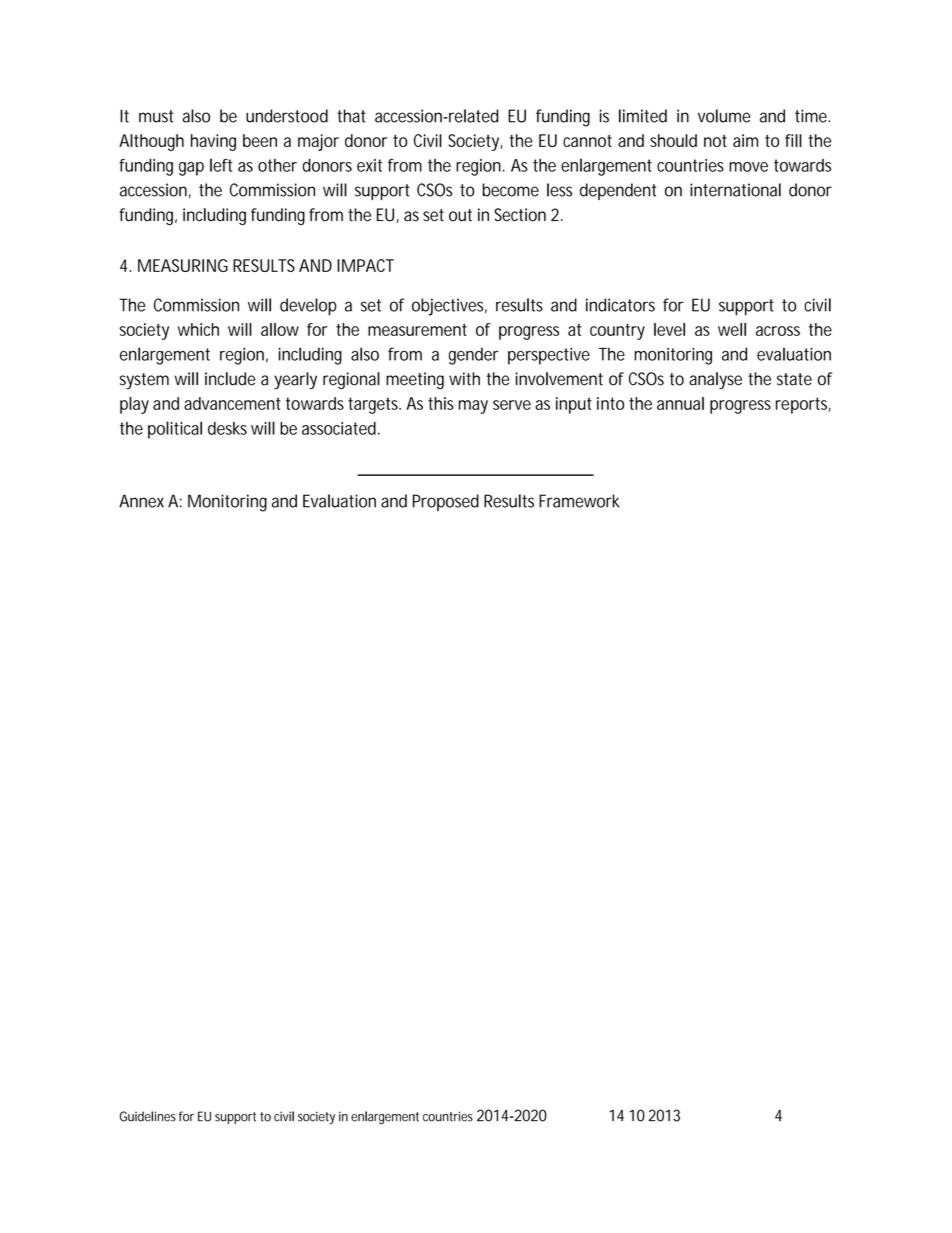 The width and height of the document is (952, 1233). Describe the element at coordinates (213, 142) in the document. I see `having` at that location.
